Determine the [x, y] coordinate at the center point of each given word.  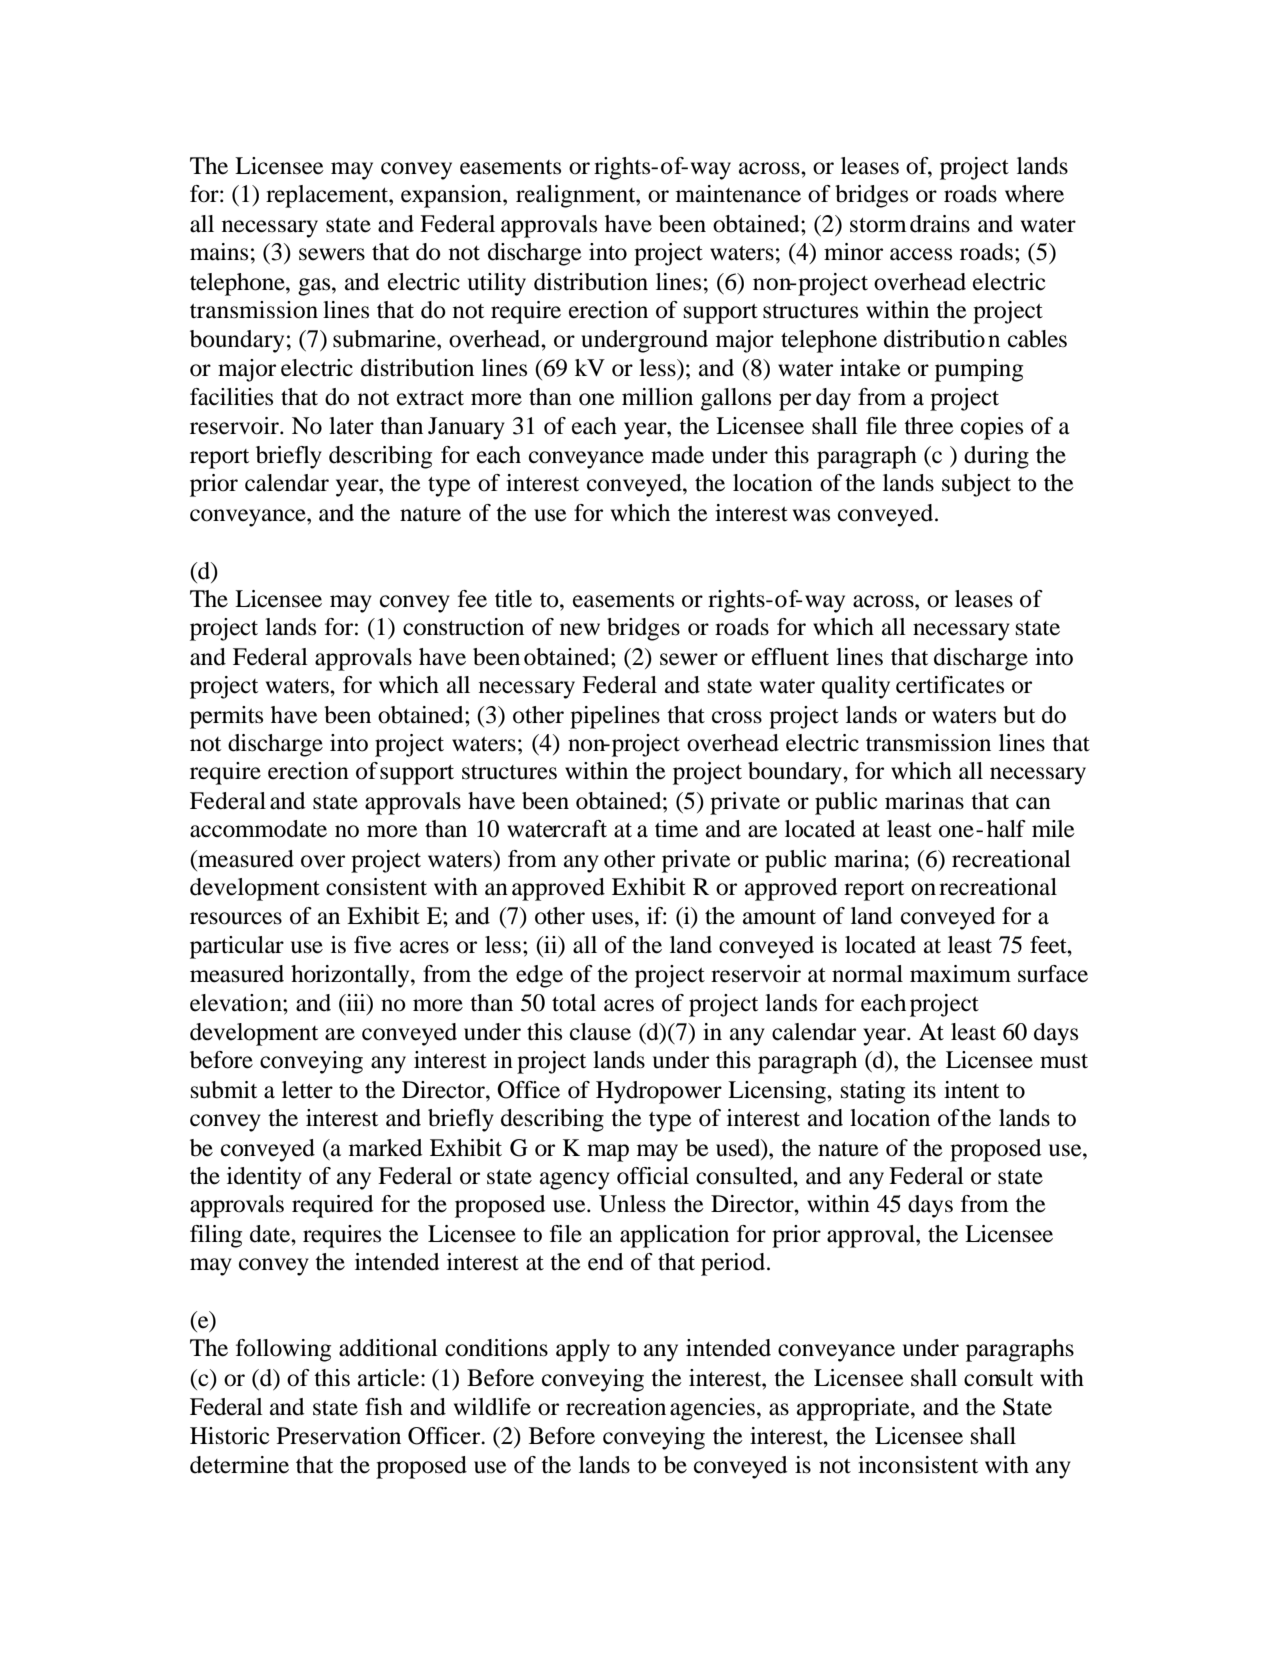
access [921, 254]
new [580, 629]
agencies [712, 1409]
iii [356, 1004]
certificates [950, 685]
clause [600, 1032]
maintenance [738, 194]
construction [463, 627]
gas [315, 287]
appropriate [854, 1409]
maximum [960, 974]
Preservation [339, 1436]
